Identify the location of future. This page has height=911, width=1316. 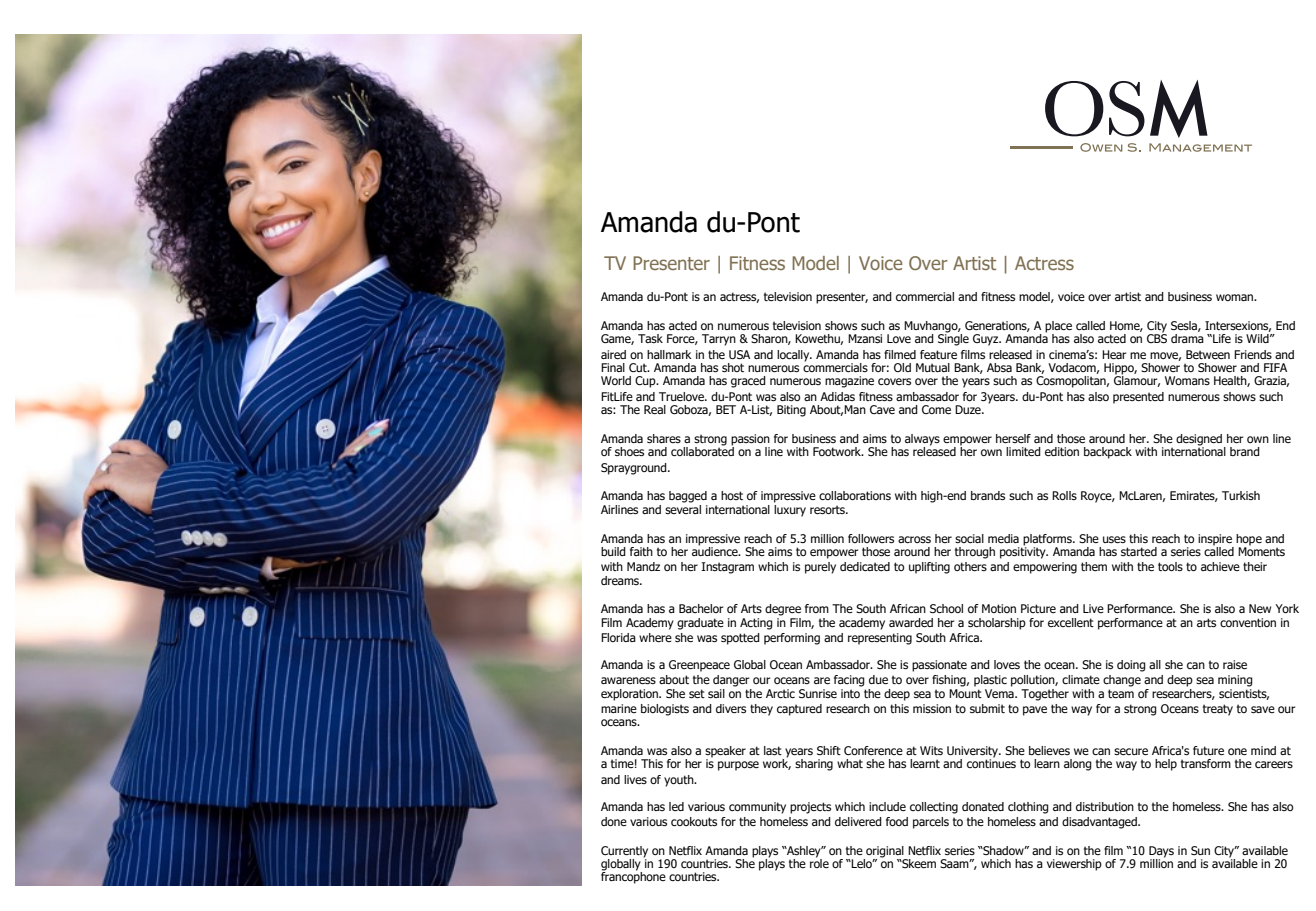
(1208, 750).
